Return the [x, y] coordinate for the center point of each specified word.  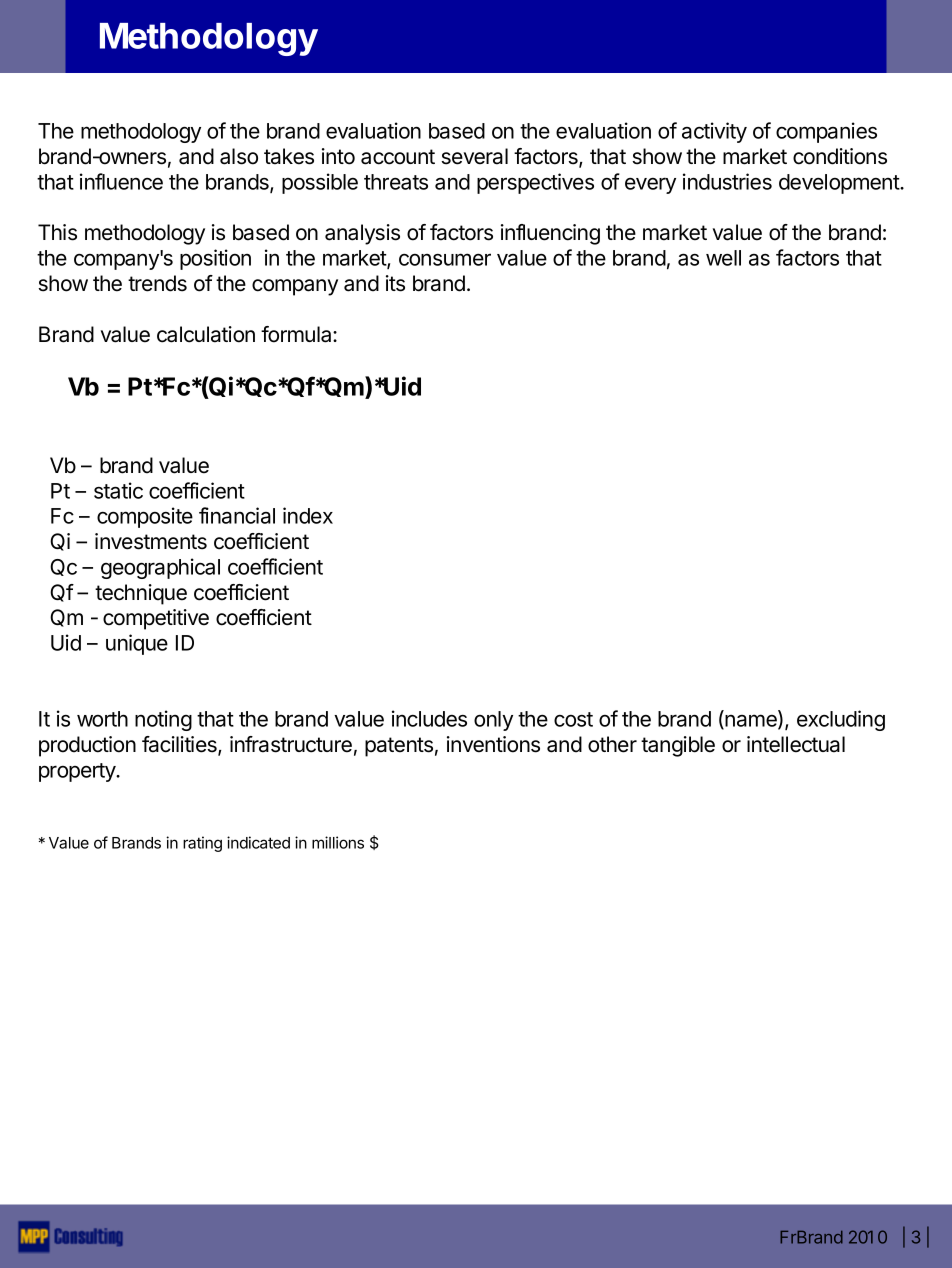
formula [297, 334]
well [723, 258]
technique [141, 594]
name [751, 722]
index [308, 515]
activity [714, 132]
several [474, 156]
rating [202, 844]
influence [121, 181]
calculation [206, 334]
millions [338, 842]
